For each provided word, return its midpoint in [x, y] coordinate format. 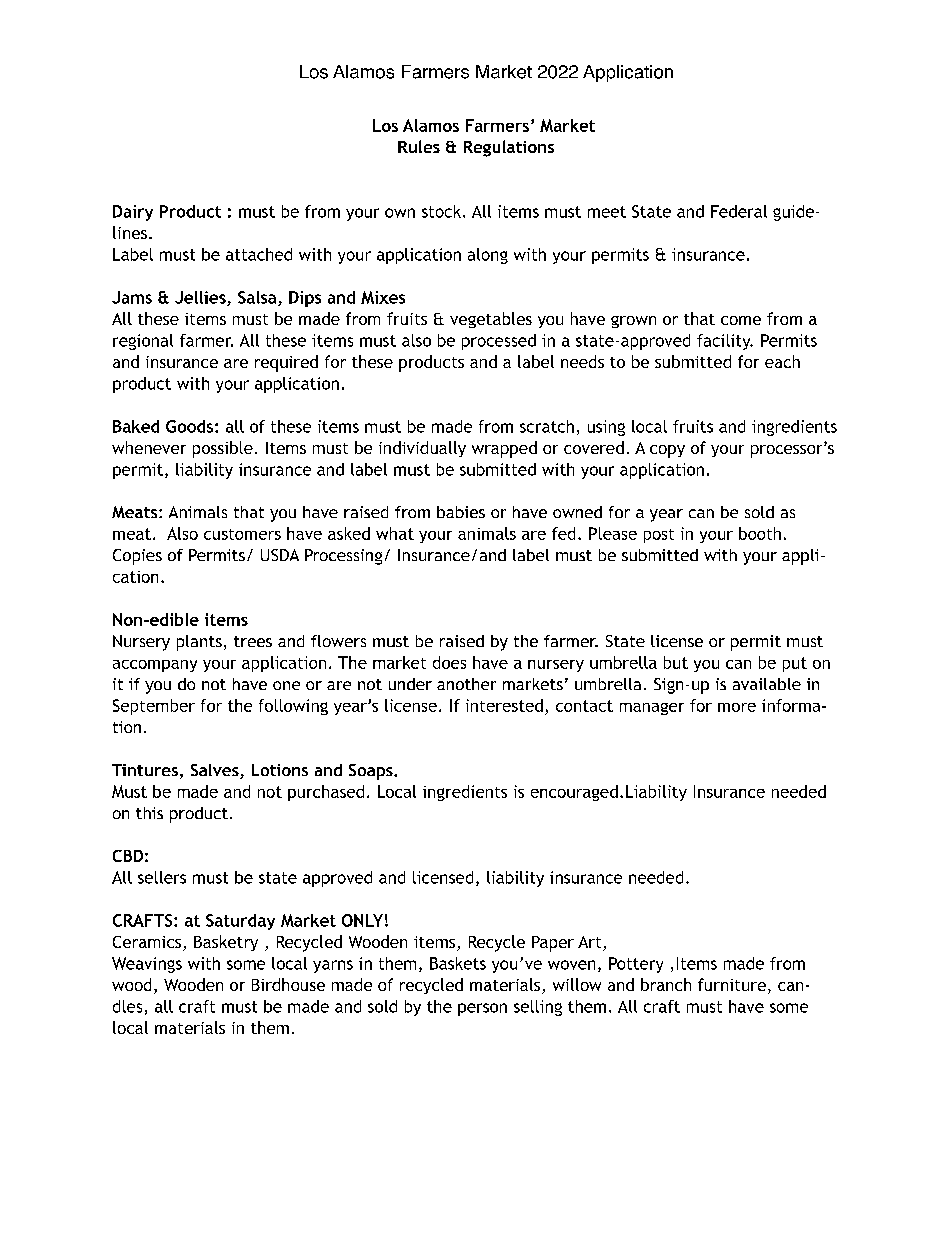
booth [760, 533]
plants [199, 643]
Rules [419, 146]
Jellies [201, 298]
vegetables [491, 320]
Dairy [133, 213]
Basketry [226, 943]
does [449, 662]
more [737, 707]
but [676, 662]
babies [461, 512]
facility [725, 342]
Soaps [372, 772]
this [149, 813]
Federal [739, 211]
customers [242, 534]
